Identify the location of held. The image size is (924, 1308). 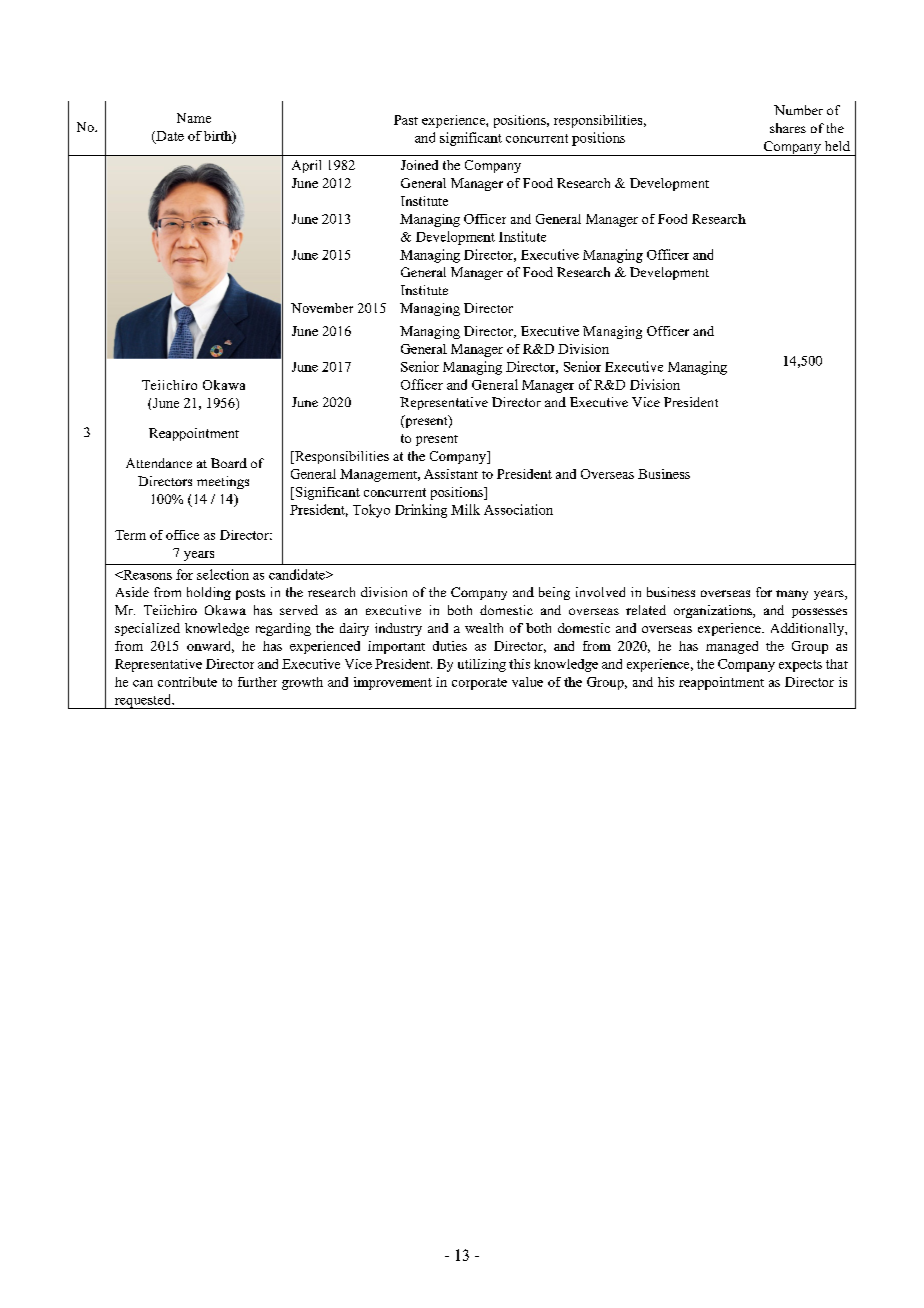
(837, 146).
